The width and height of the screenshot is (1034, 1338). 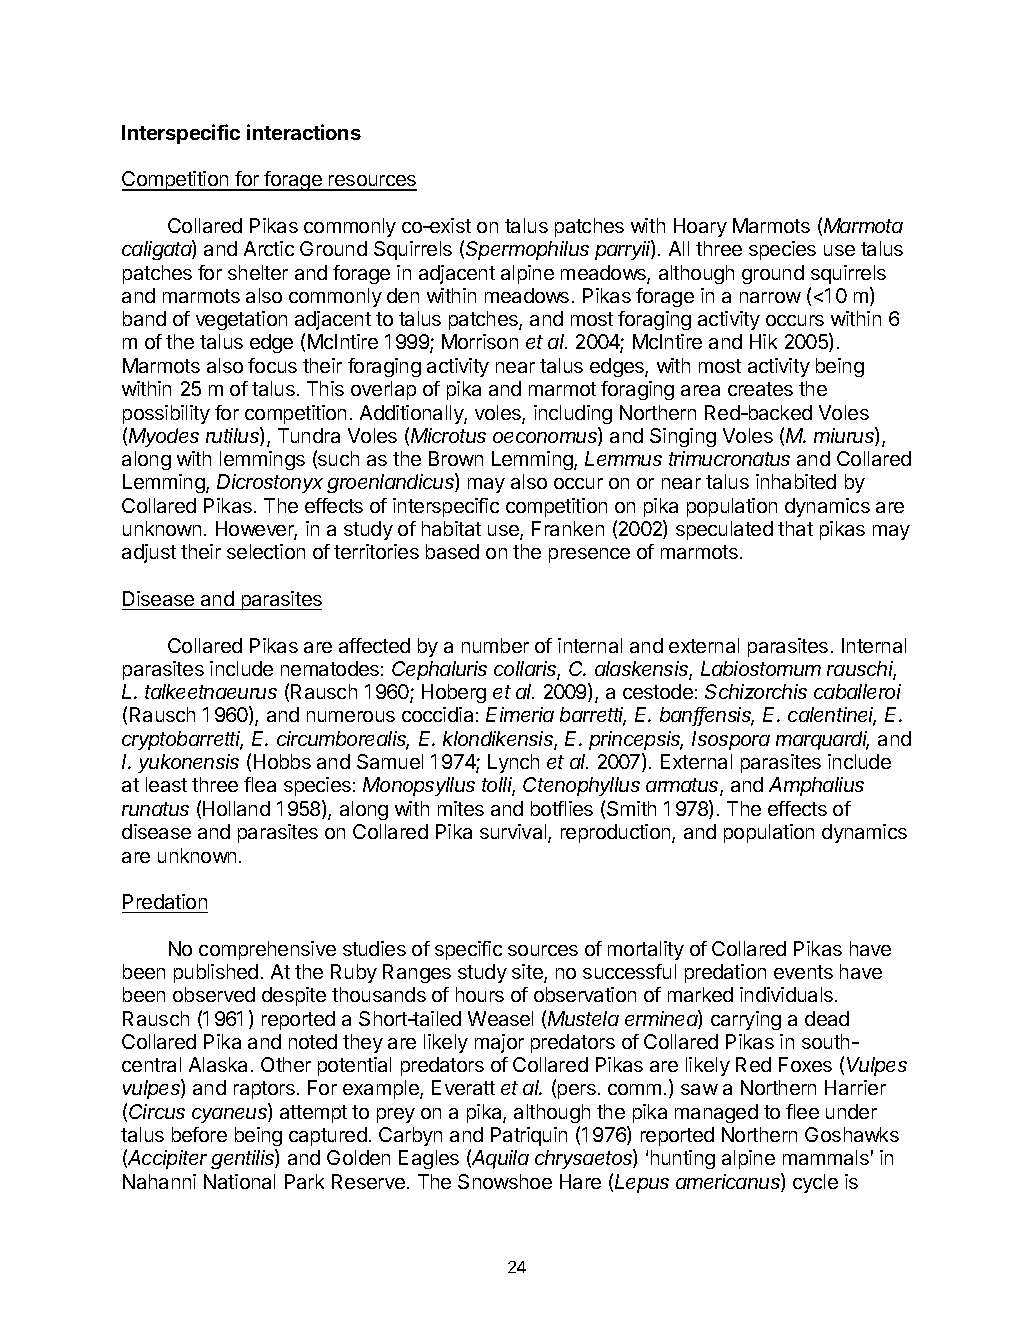 I want to click on mammals, so click(x=826, y=1157).
